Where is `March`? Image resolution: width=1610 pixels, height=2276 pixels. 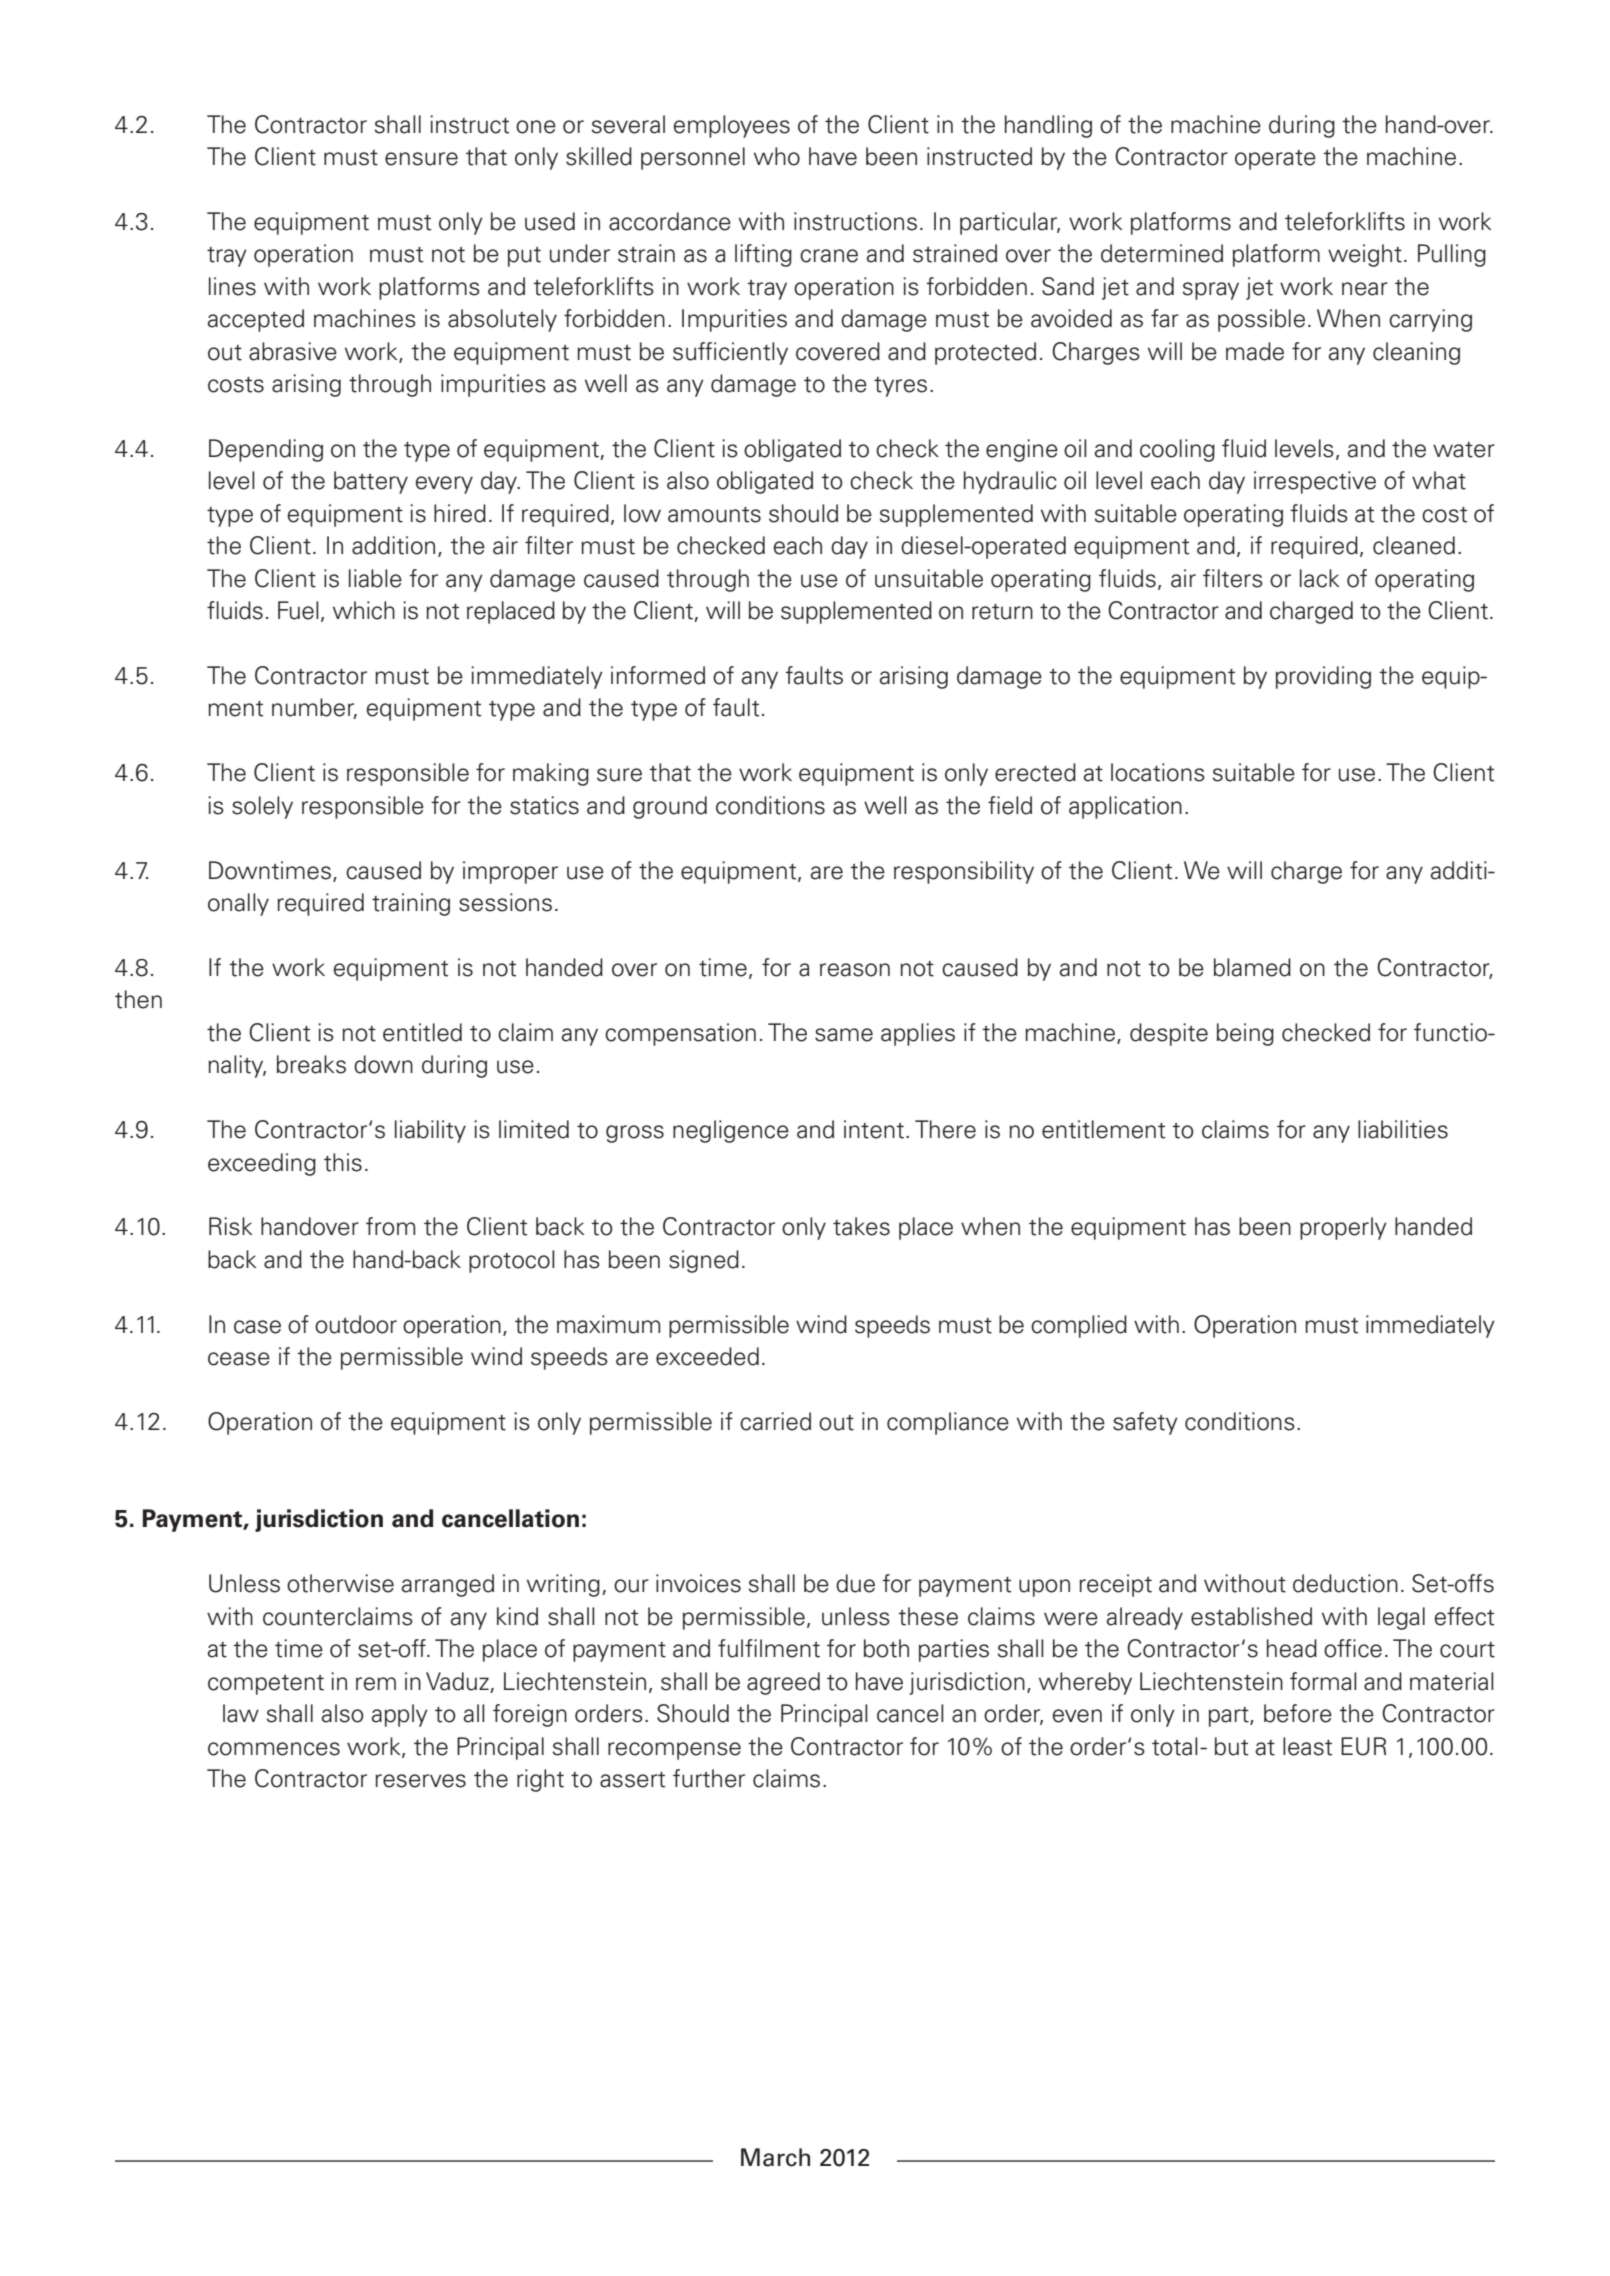
March is located at coordinates (775, 2157).
